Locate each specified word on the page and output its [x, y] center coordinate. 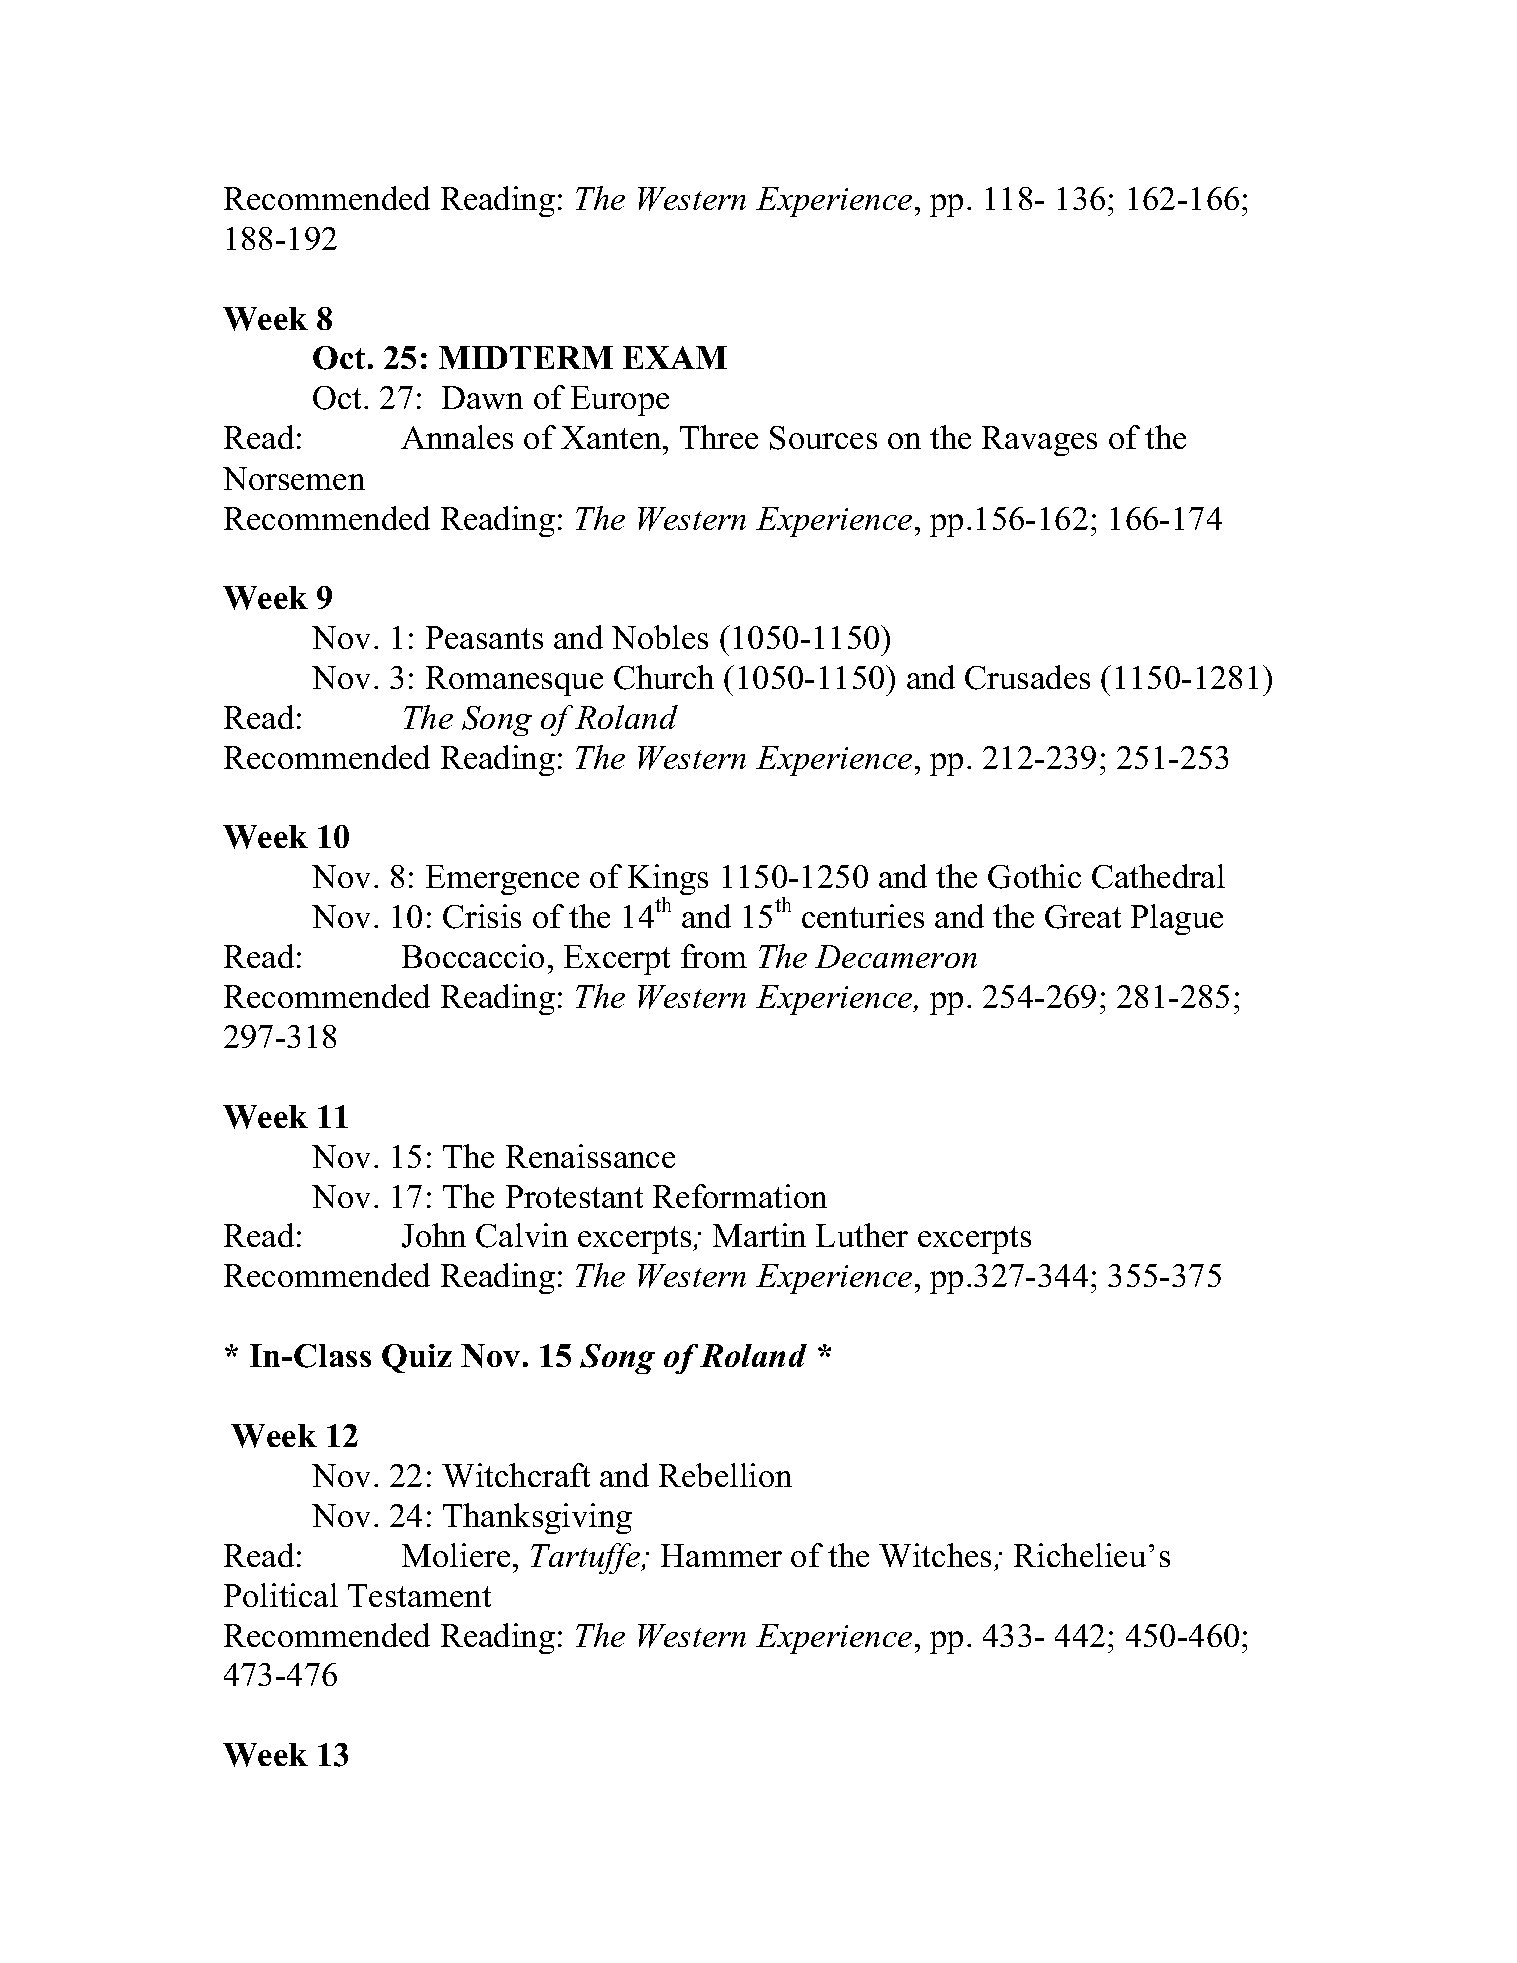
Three [719, 437]
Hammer [721, 1555]
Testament [419, 1595]
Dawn [482, 397]
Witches [935, 1555]
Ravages [1039, 441]
